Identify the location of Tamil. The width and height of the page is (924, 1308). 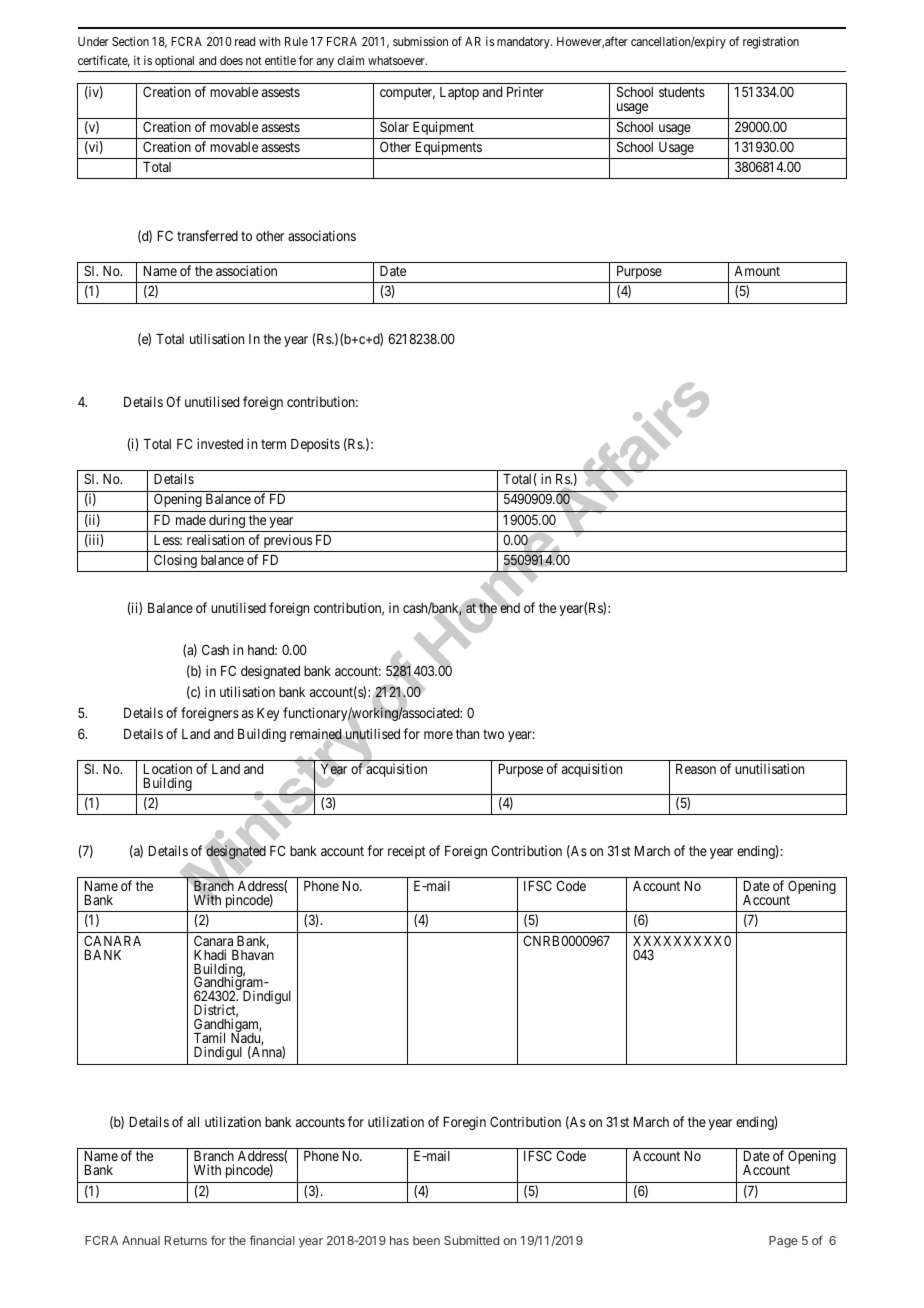
(209, 1039).
